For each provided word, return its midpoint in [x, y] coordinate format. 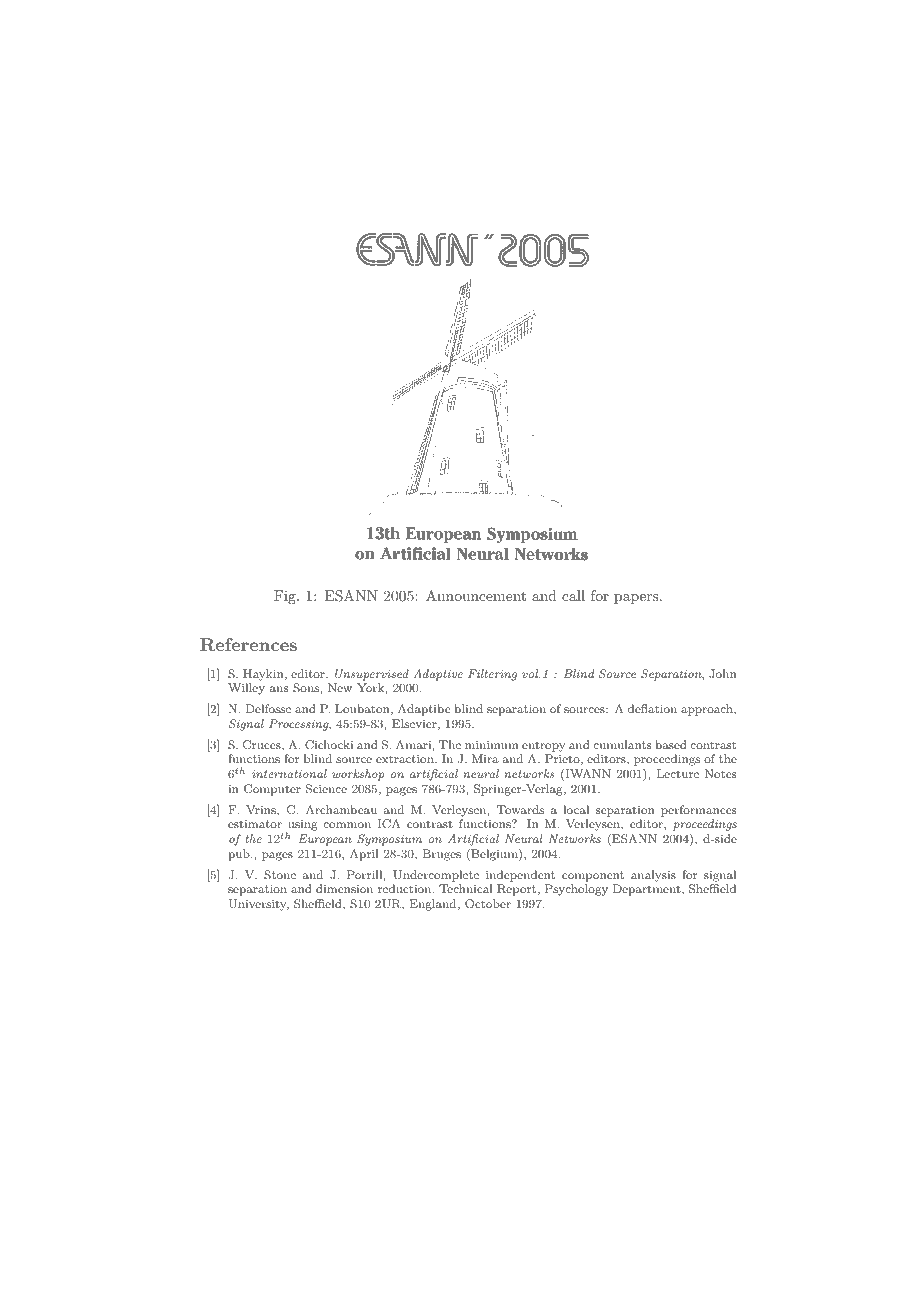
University [259, 905]
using [301, 827]
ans [279, 689]
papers [637, 599]
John [723, 674]
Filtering [492, 675]
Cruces [262, 745]
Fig [286, 597]
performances [698, 811]
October [488, 904]
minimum [492, 745]
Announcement [476, 595]
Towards [520, 809]
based [671, 744]
